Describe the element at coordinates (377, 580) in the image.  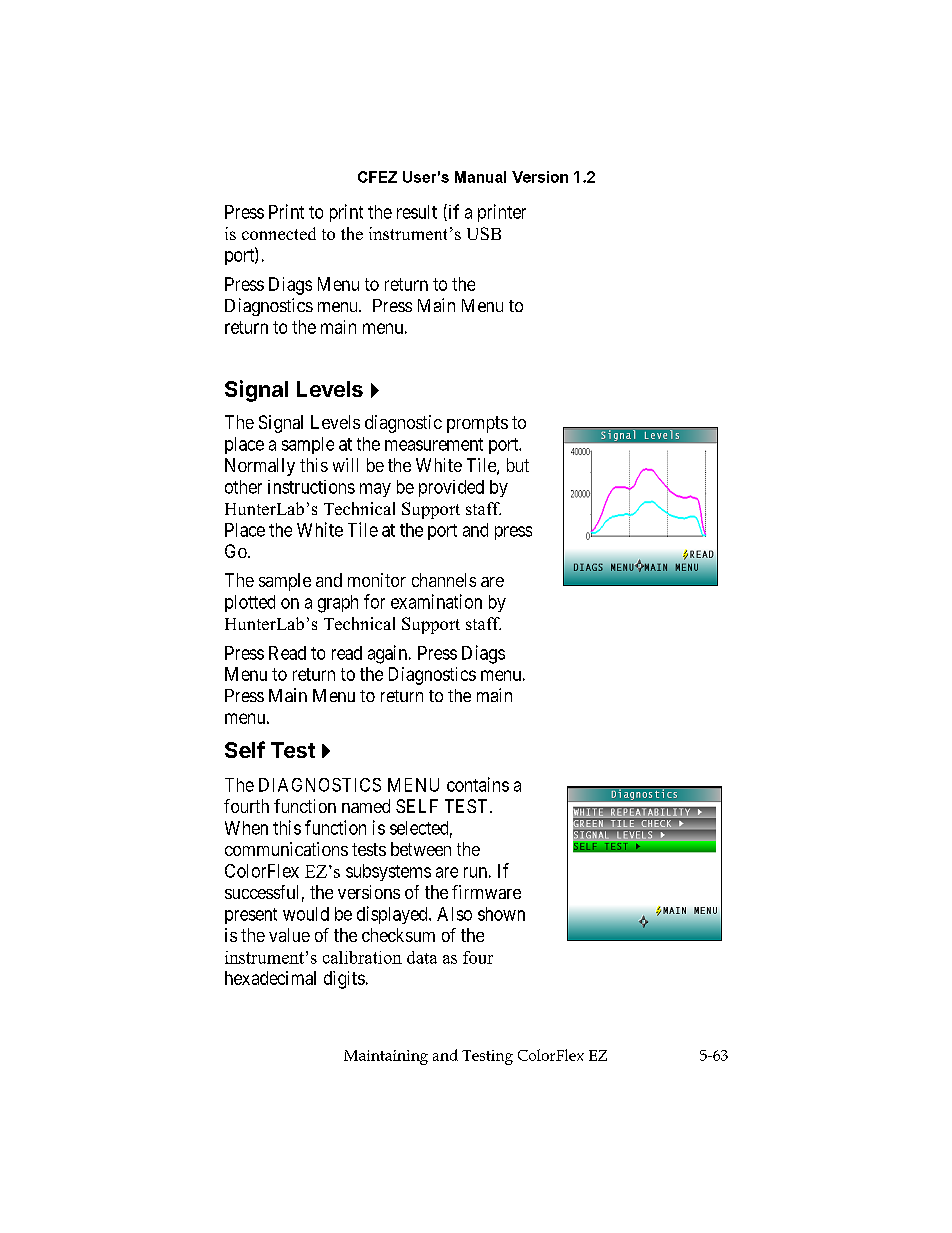
I see `monitor` at that location.
